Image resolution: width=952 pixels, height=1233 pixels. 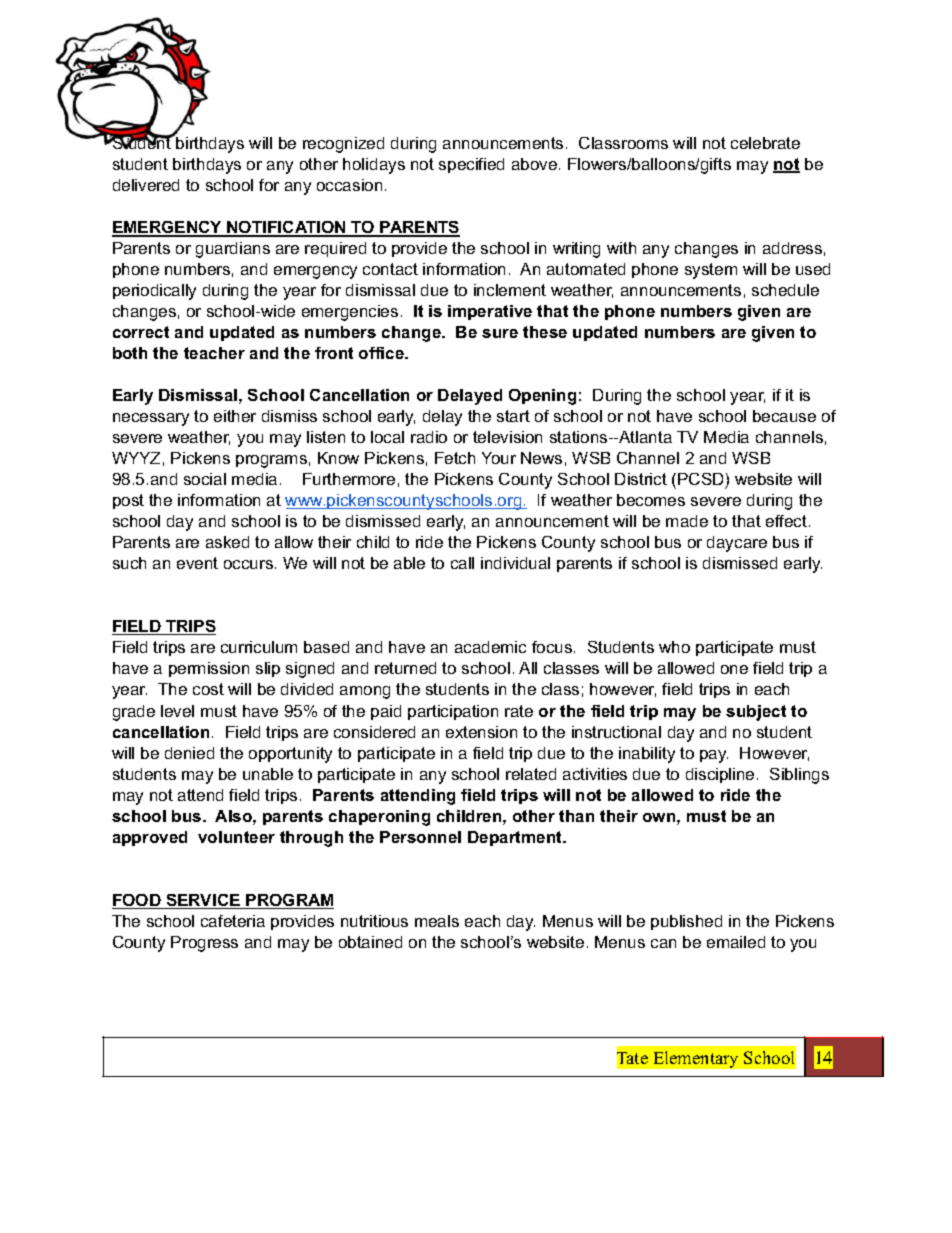 What do you see at coordinates (490, 647) in the screenshot?
I see `academic` at bounding box center [490, 647].
